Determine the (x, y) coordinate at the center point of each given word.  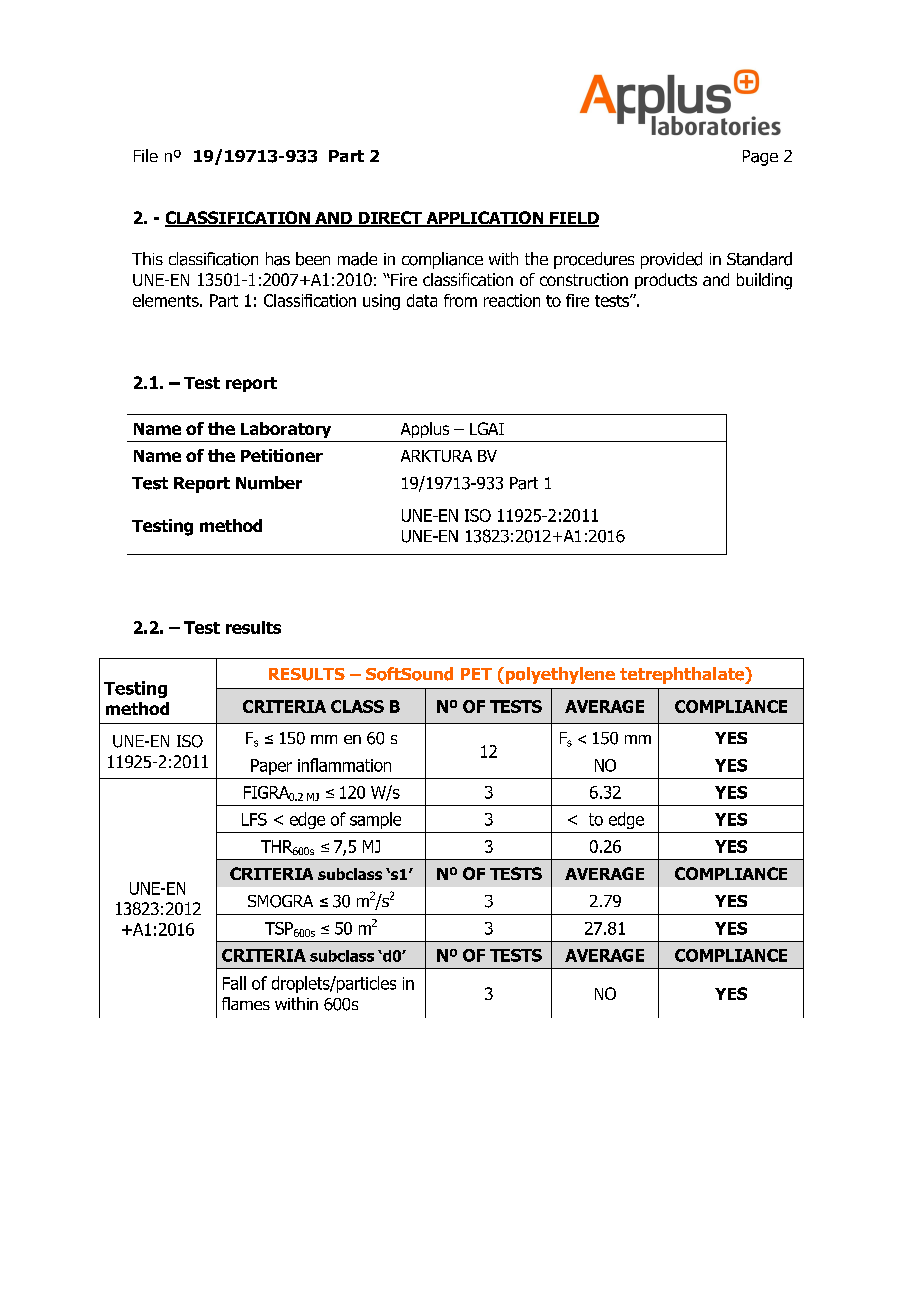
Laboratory (286, 430)
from (460, 300)
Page (760, 158)
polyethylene (559, 675)
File (146, 155)
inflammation (344, 765)
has (278, 259)
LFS (254, 819)
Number (269, 483)
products (666, 281)
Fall (234, 983)
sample (375, 820)
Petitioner (282, 455)
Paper (271, 767)
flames (246, 1003)
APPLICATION (485, 219)
